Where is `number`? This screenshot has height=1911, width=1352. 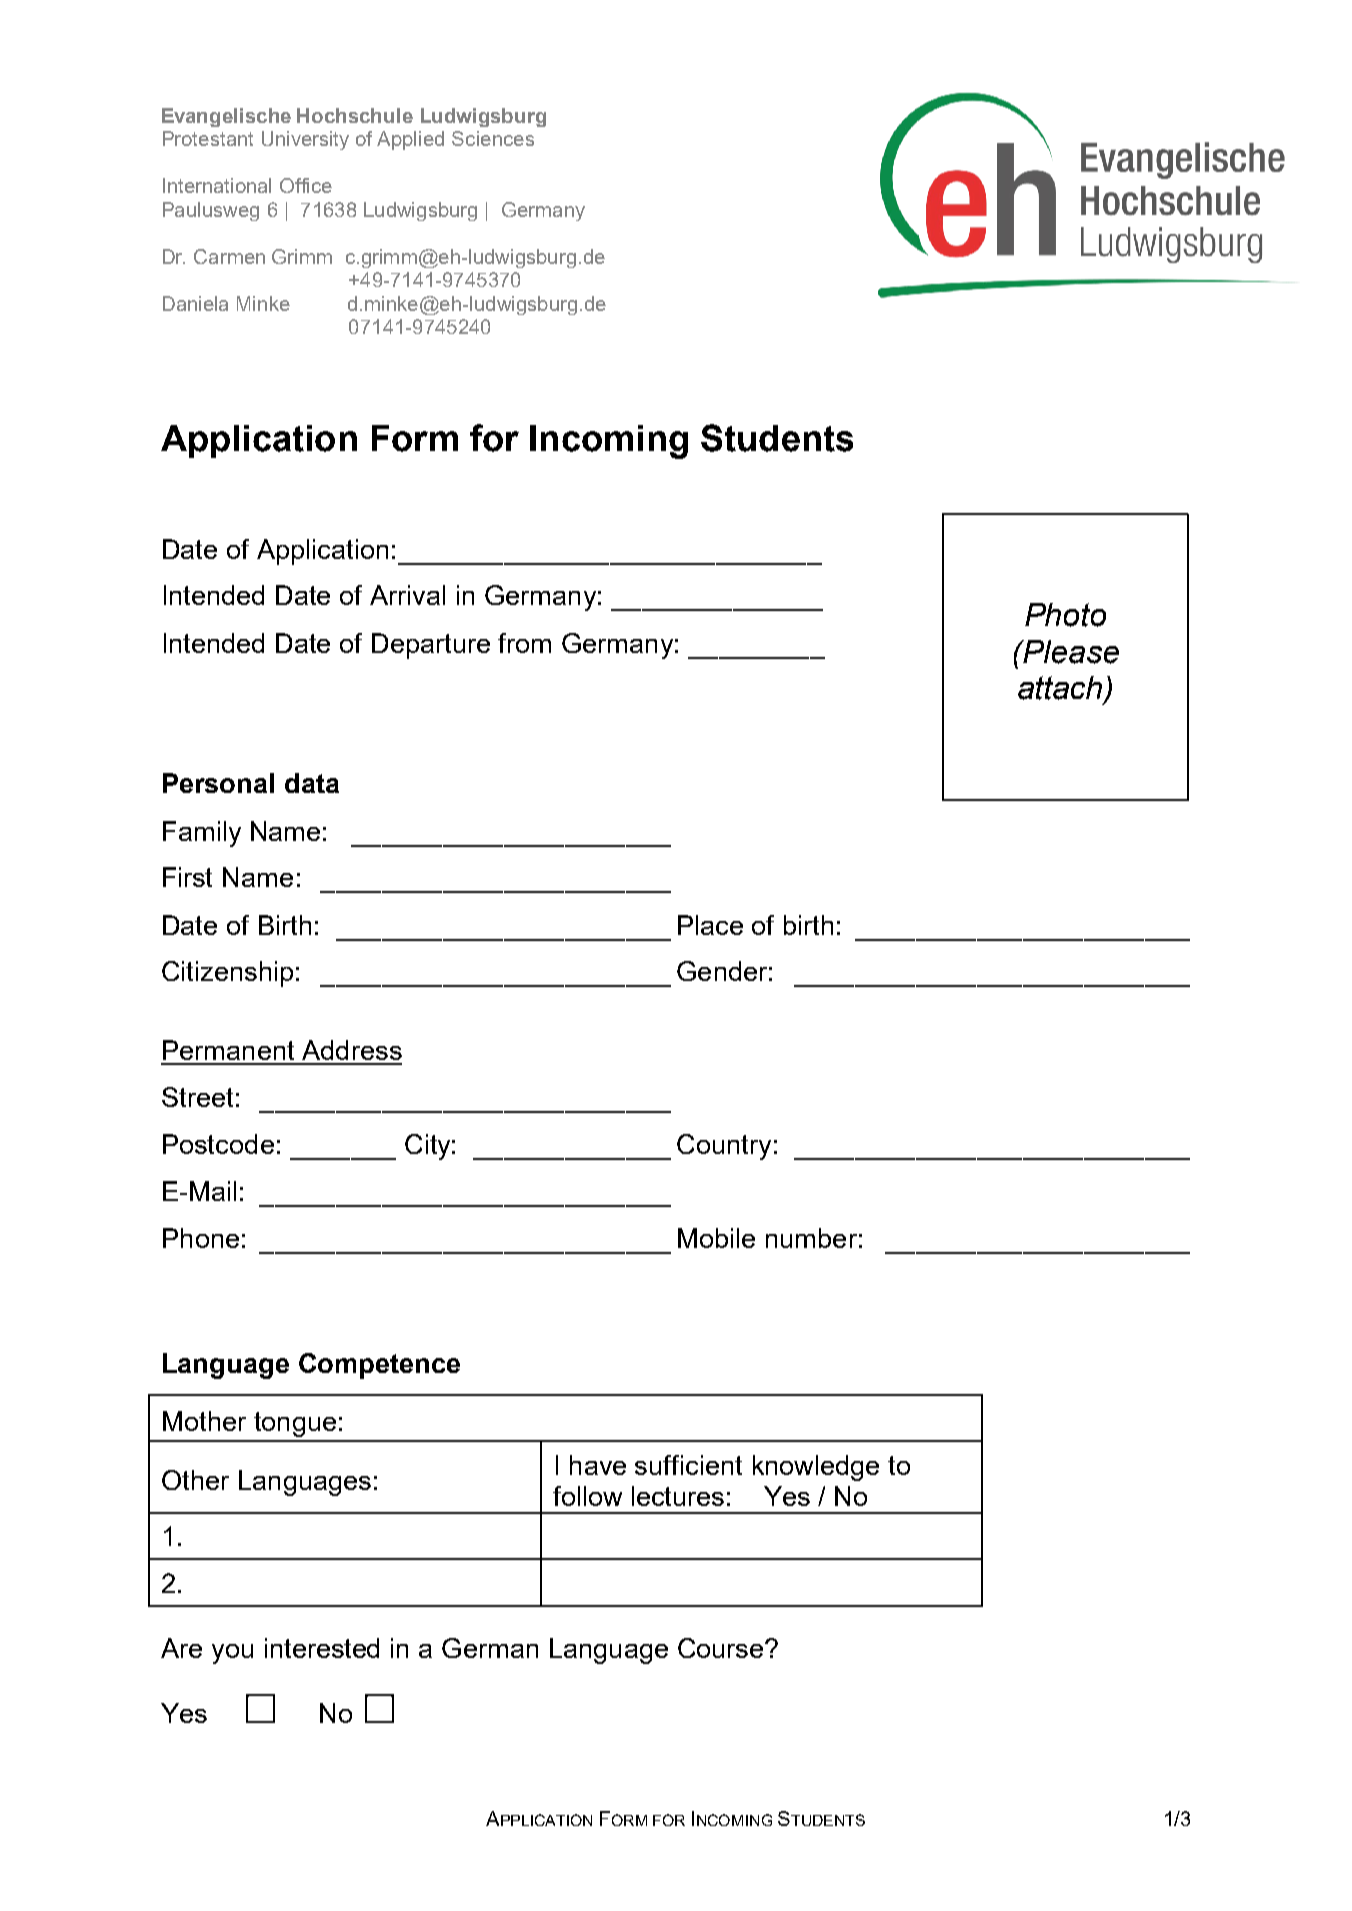
number is located at coordinates (811, 1238).
